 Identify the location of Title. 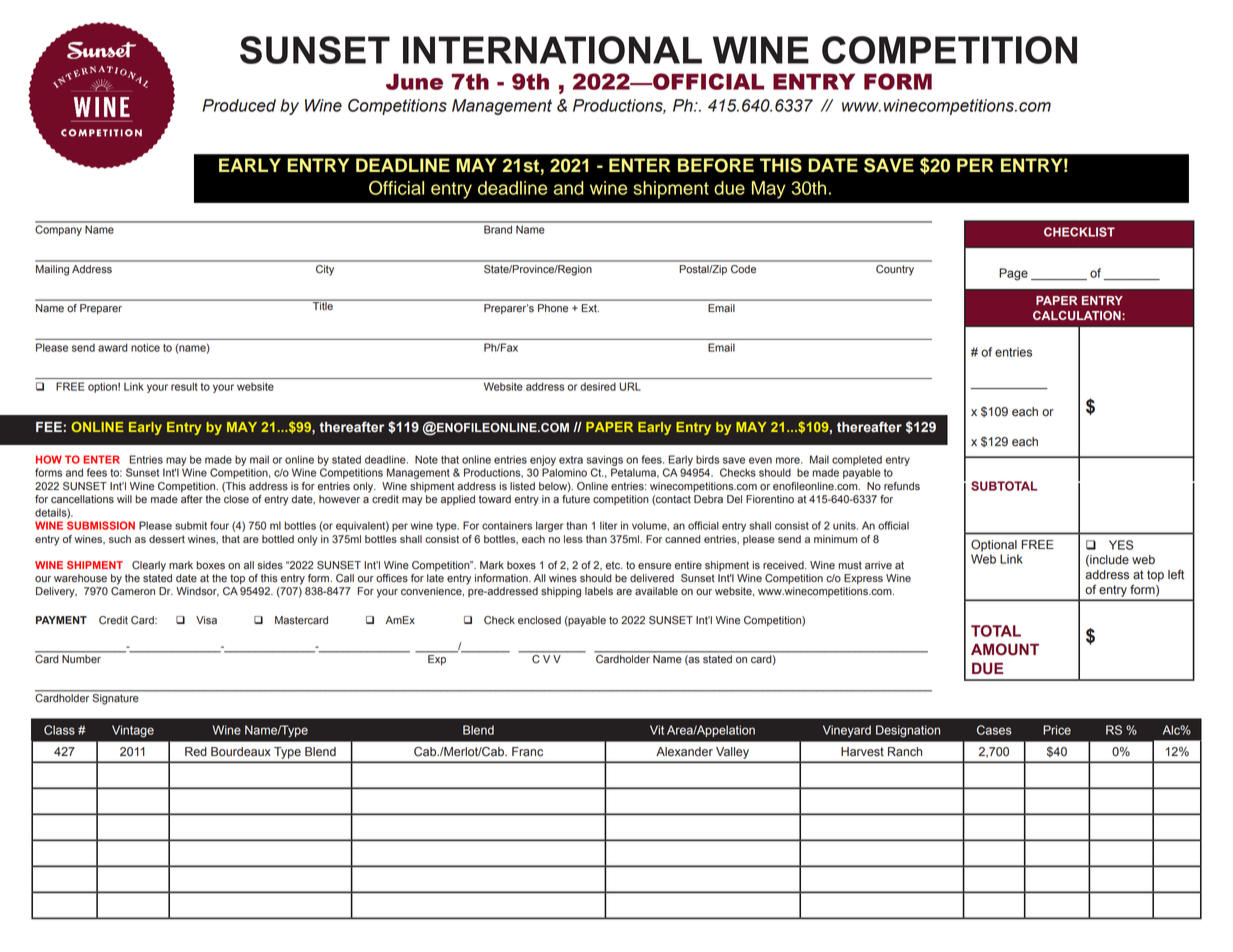
(323, 305).
